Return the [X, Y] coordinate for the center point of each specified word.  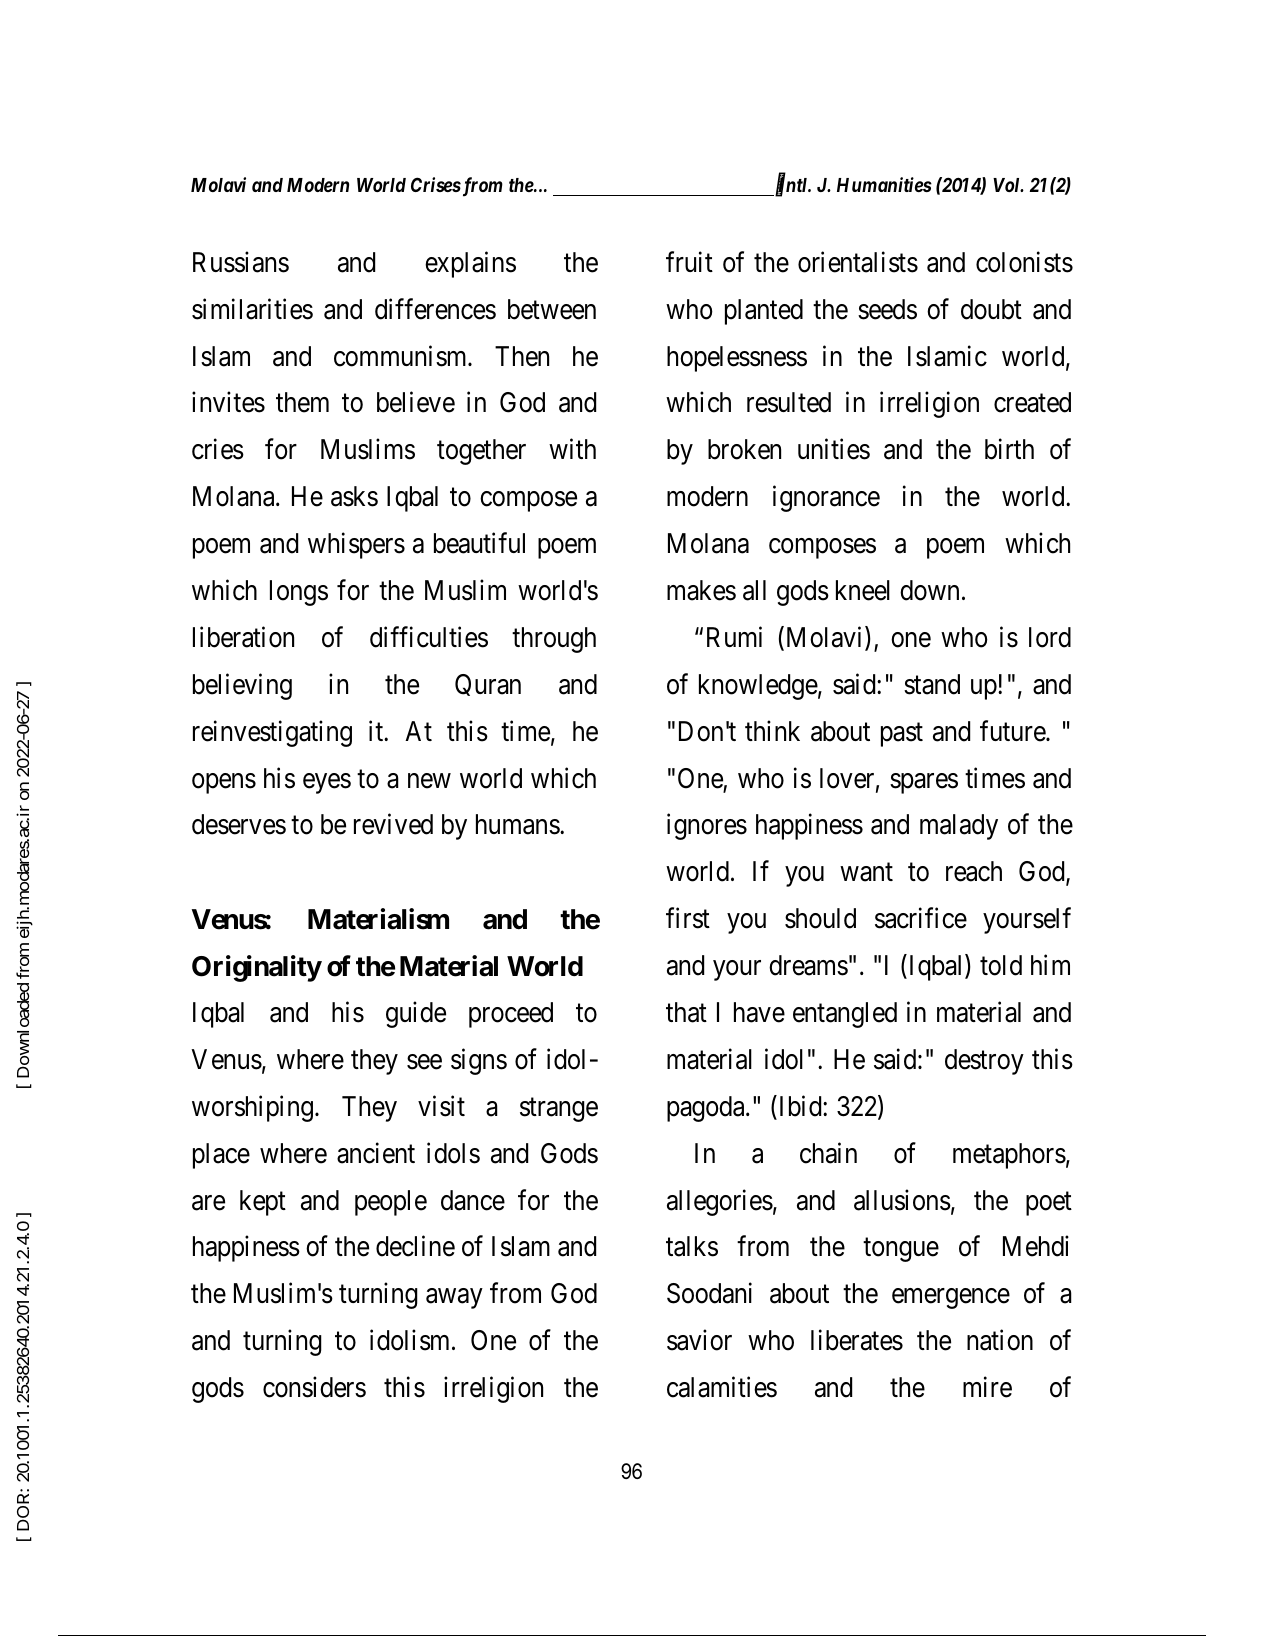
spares [924, 783]
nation [1000, 1340]
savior [699, 1340]
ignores [707, 827]
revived [393, 824]
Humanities [884, 184]
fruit [689, 261]
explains [470, 264]
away [454, 1299]
